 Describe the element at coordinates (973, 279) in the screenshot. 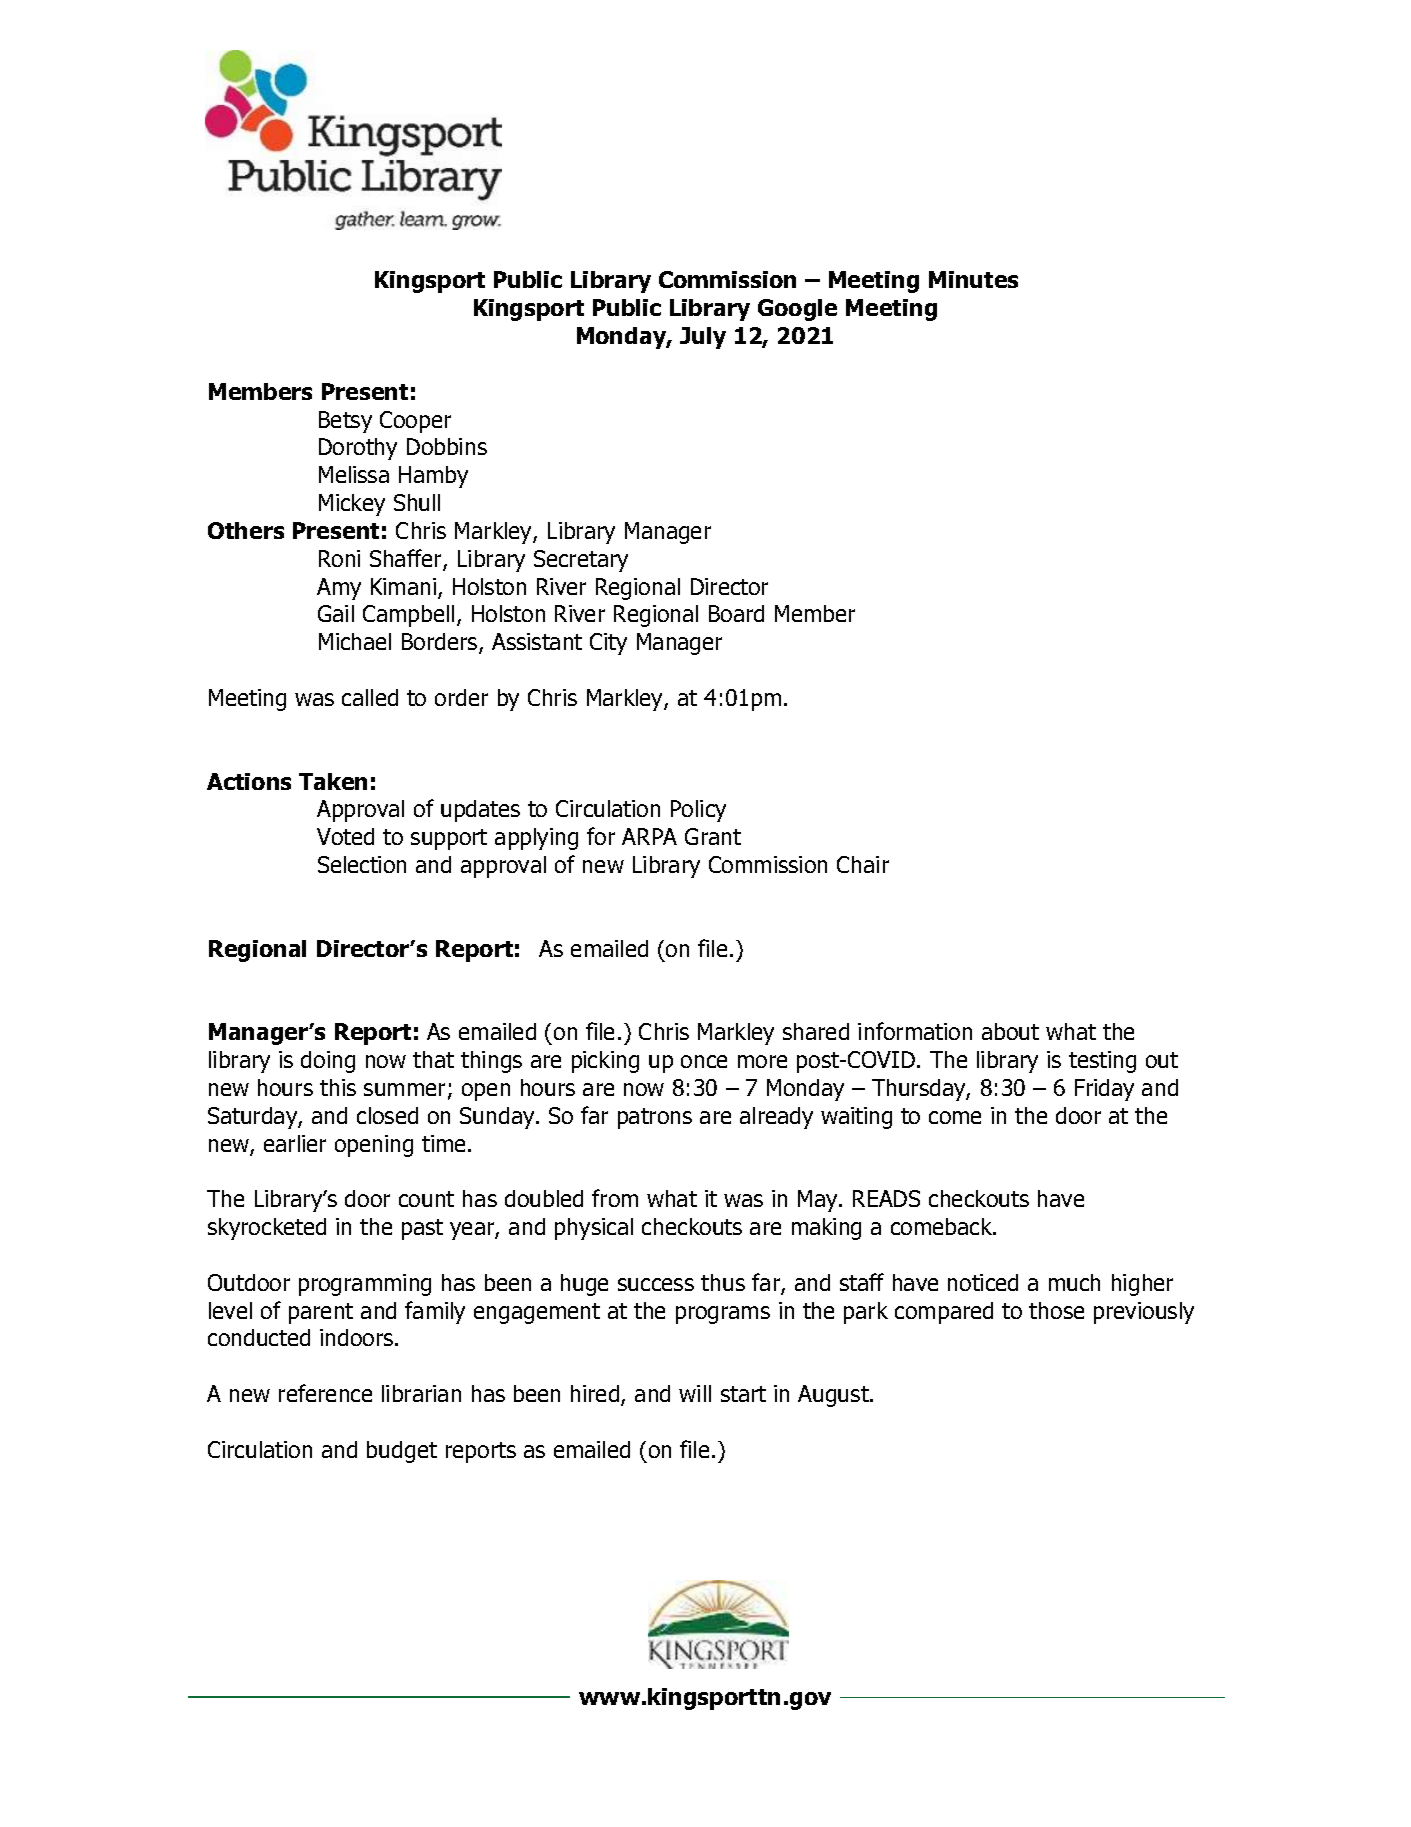

I see `Minutes` at that location.
